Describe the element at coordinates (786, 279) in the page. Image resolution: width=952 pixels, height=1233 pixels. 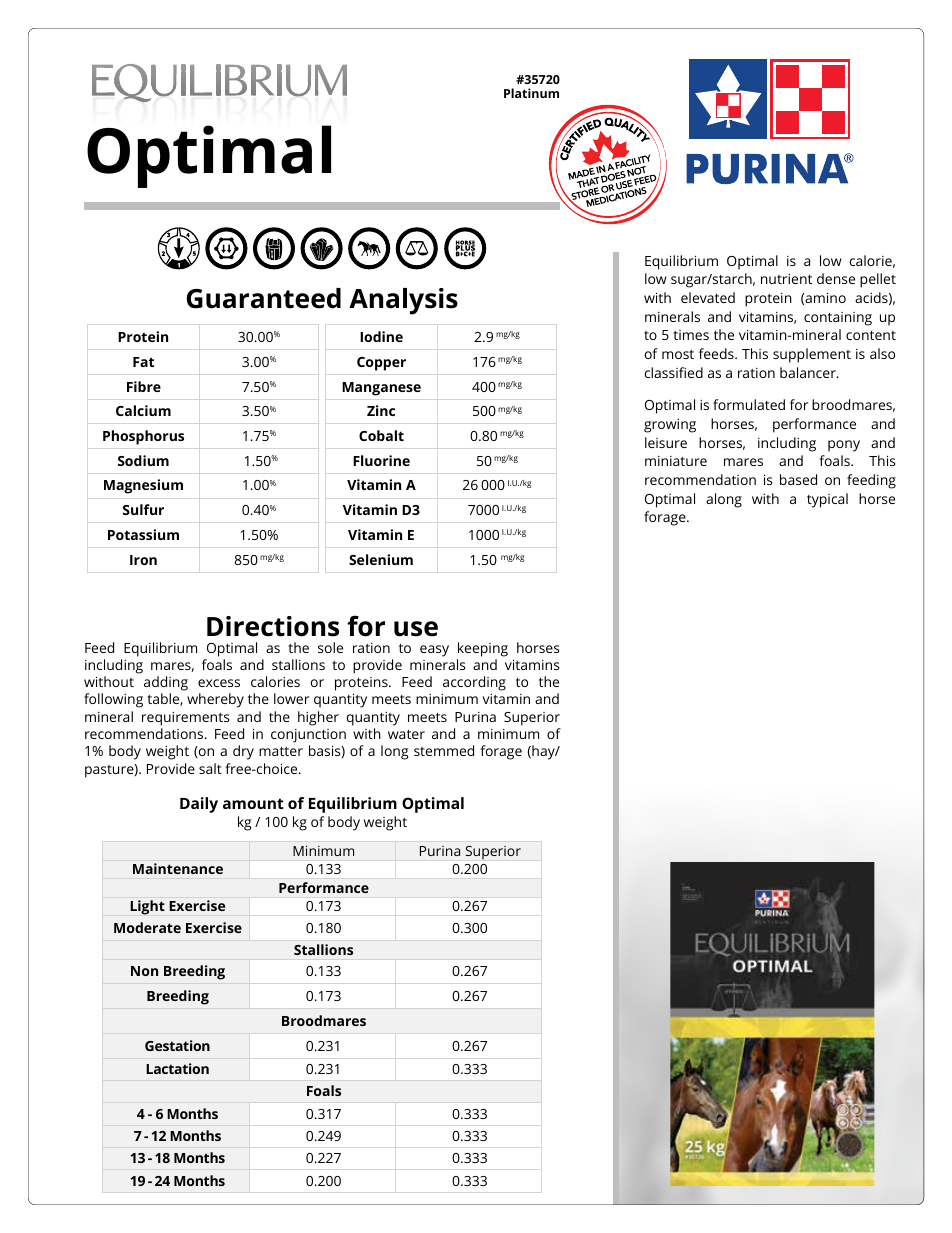
I see `nutrient` at that location.
